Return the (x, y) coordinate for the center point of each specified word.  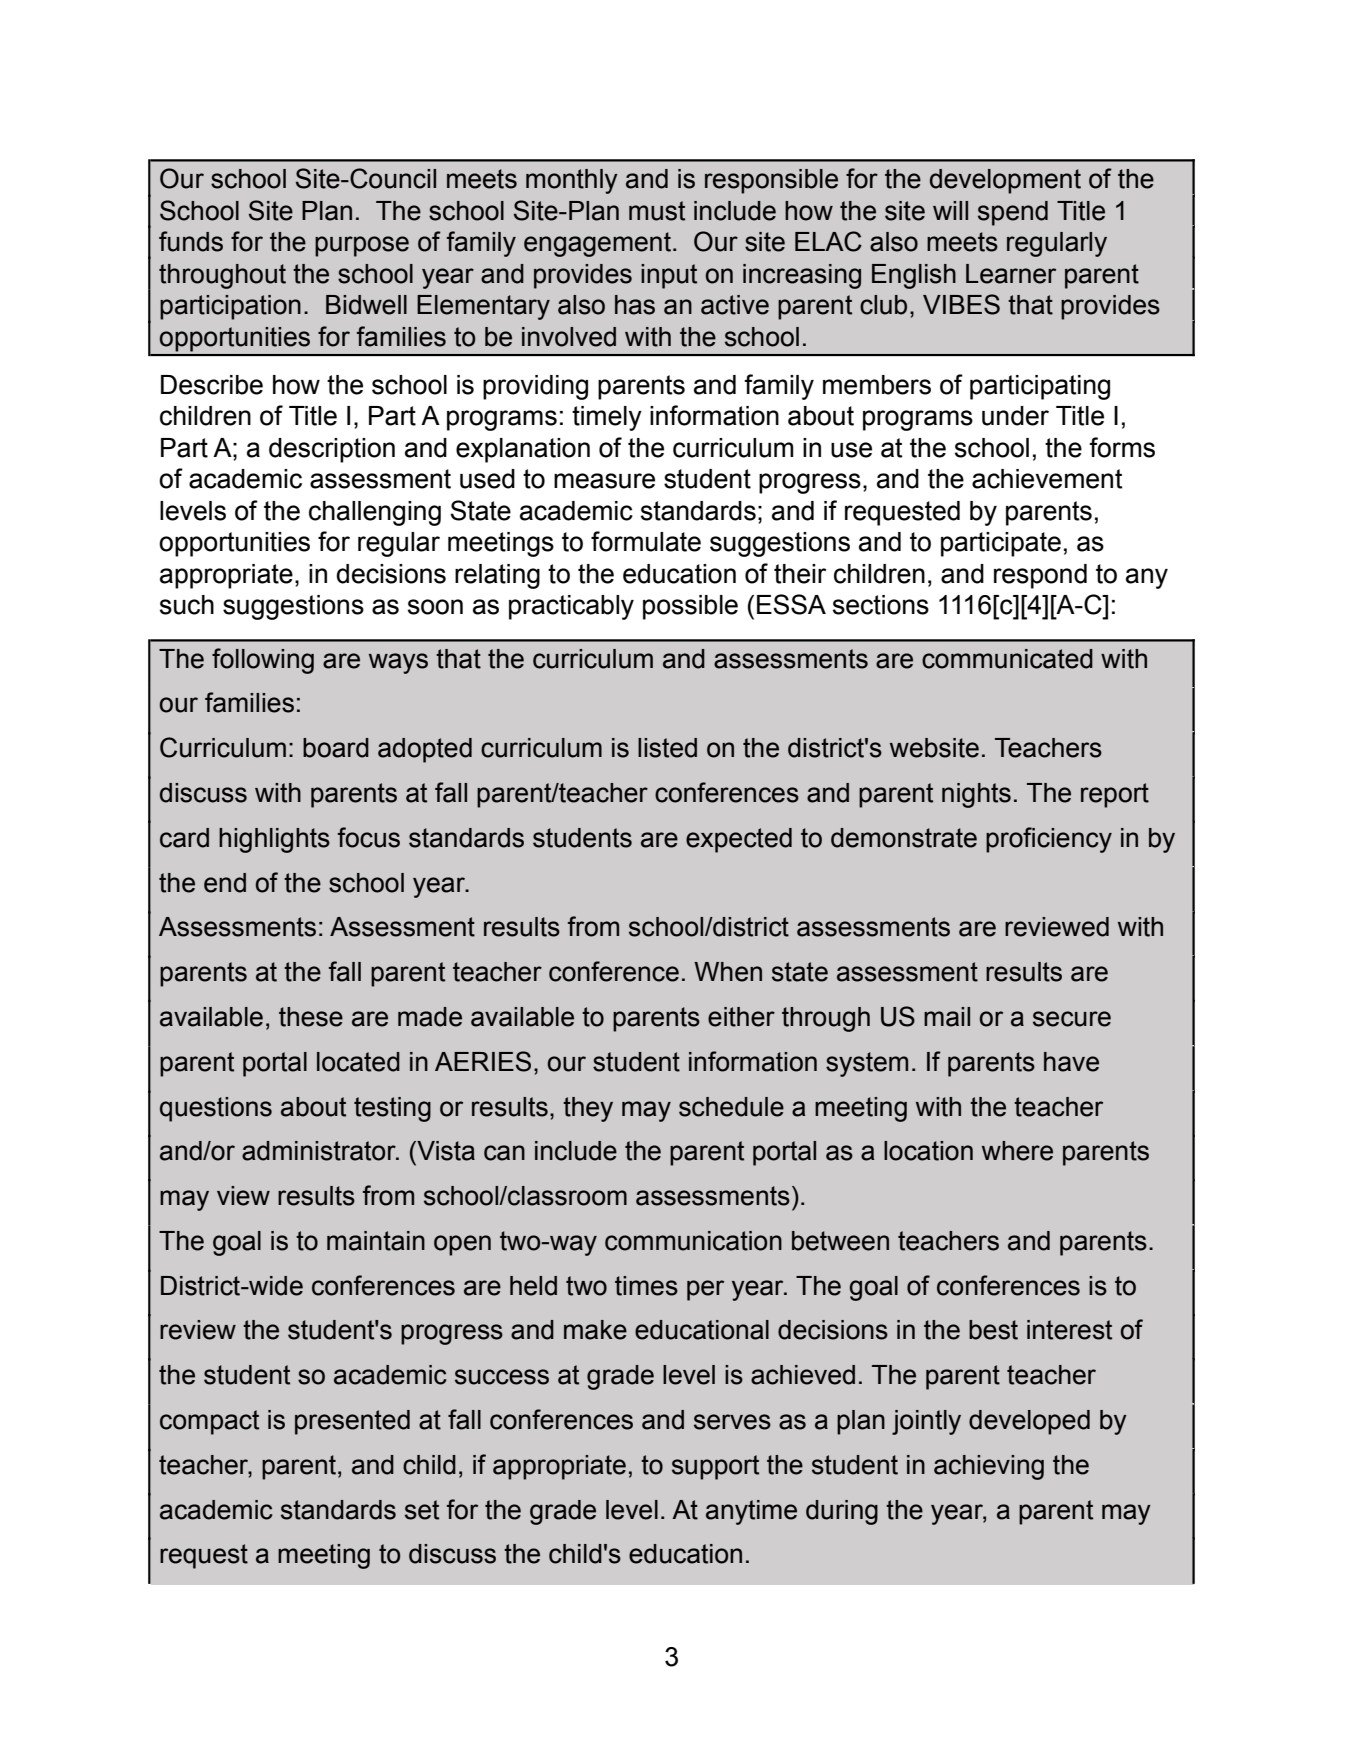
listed (667, 748)
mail (947, 1017)
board (336, 748)
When (728, 972)
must (657, 211)
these (311, 1017)
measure (604, 481)
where (1017, 1151)
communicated (1007, 659)
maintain (376, 1241)
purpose (362, 246)
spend (1013, 213)
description (332, 450)
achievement (1047, 479)
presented (352, 1422)
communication (693, 1241)
